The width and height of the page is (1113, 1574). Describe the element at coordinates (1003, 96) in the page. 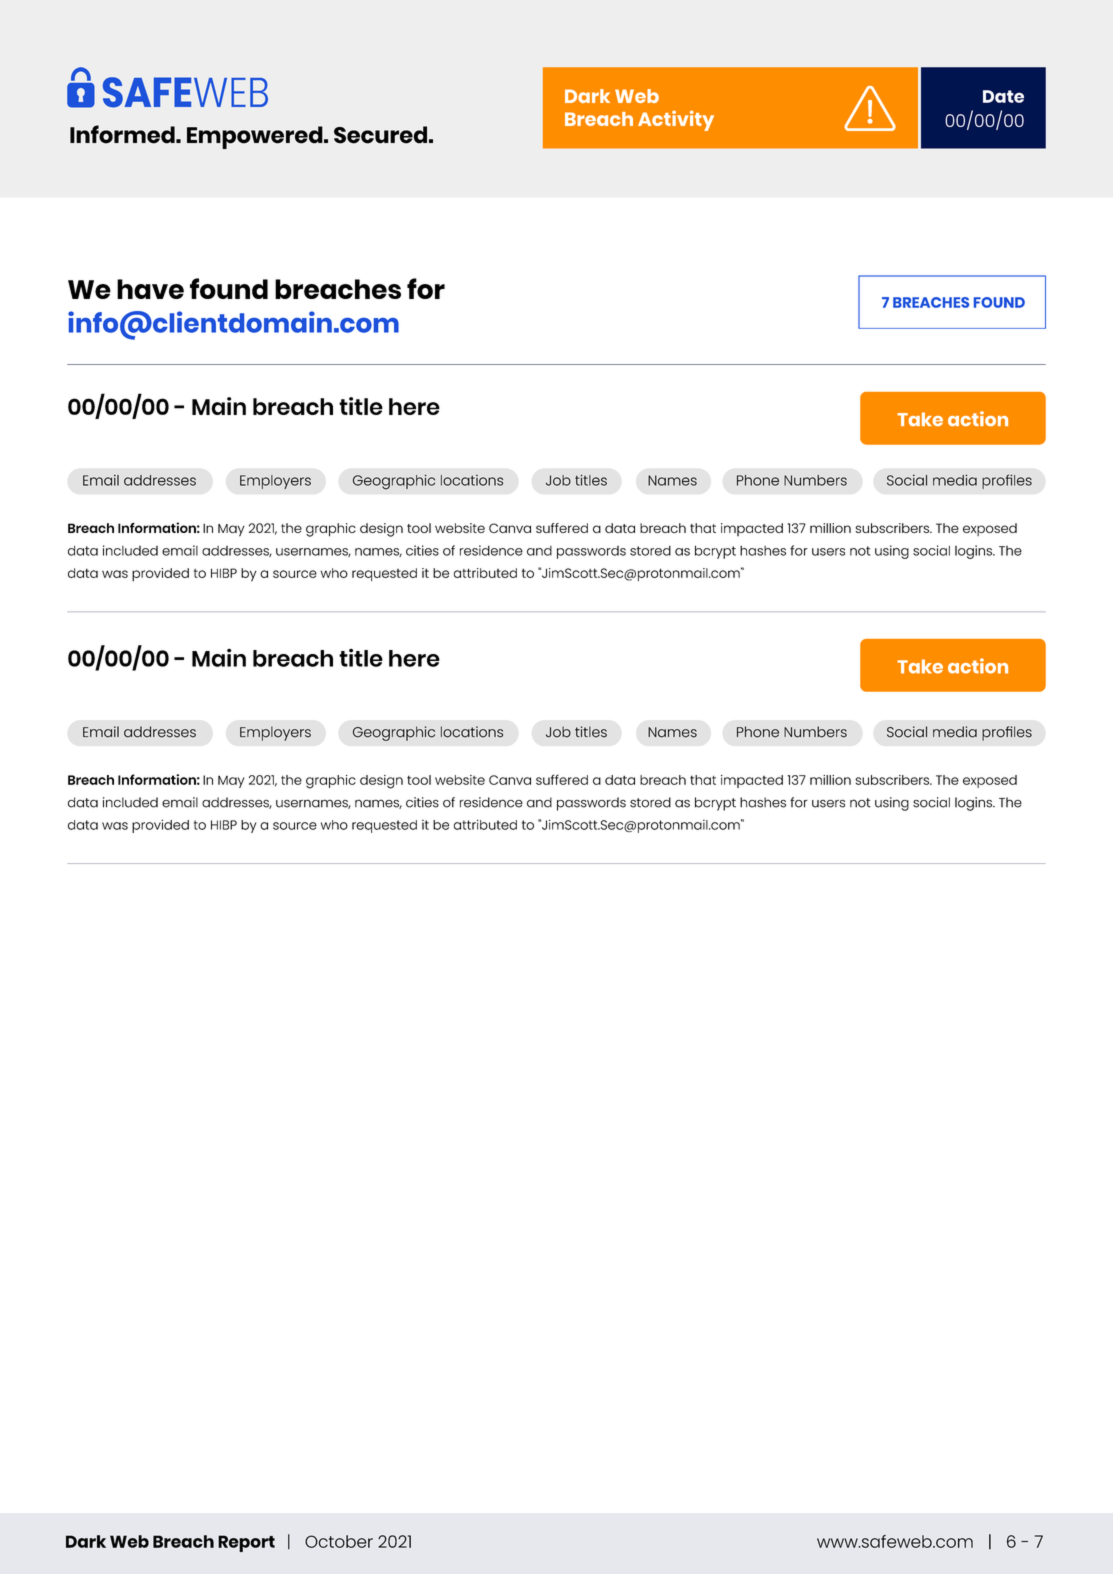

I see `Date` at that location.
